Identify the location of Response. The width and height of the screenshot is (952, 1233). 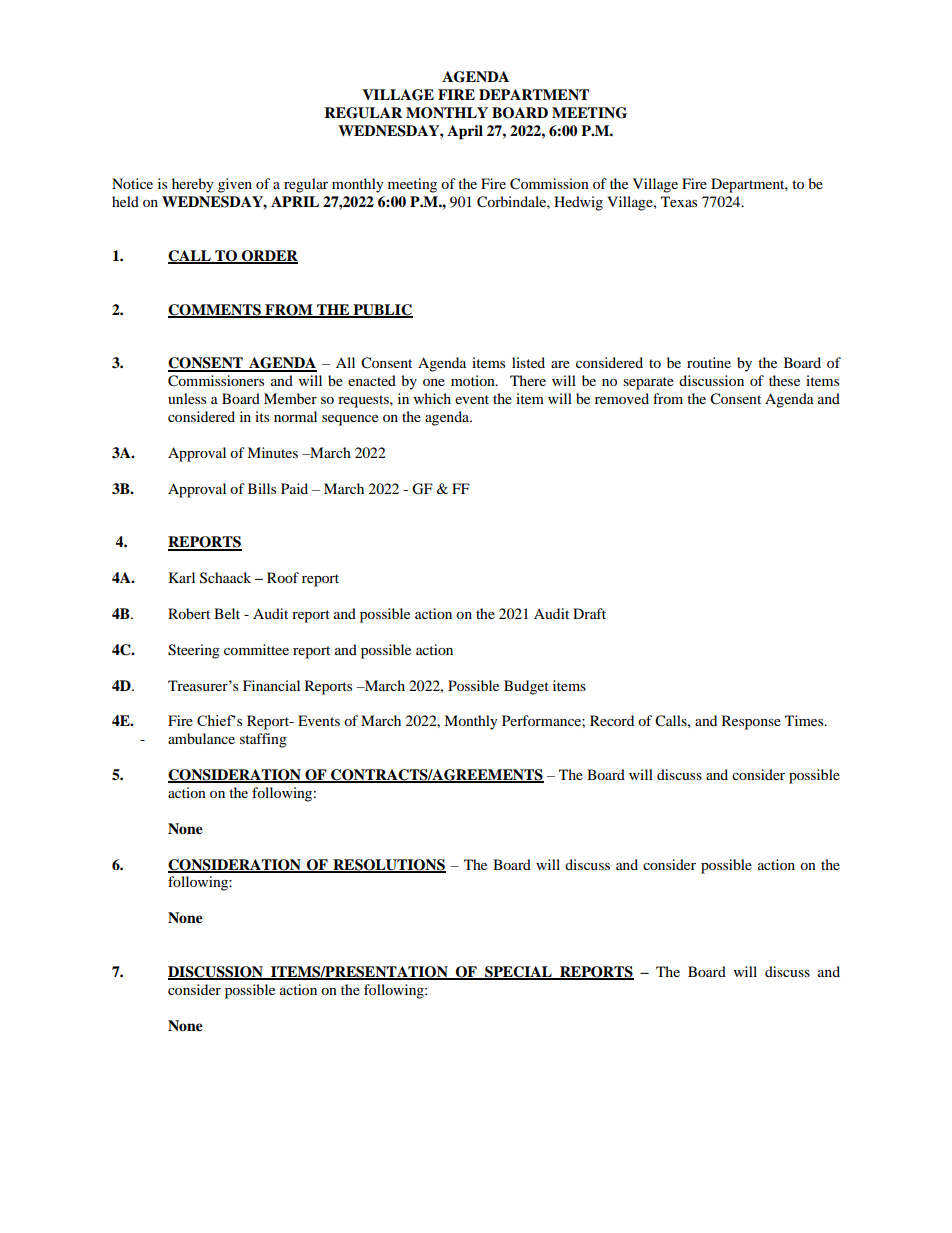
(751, 722).
